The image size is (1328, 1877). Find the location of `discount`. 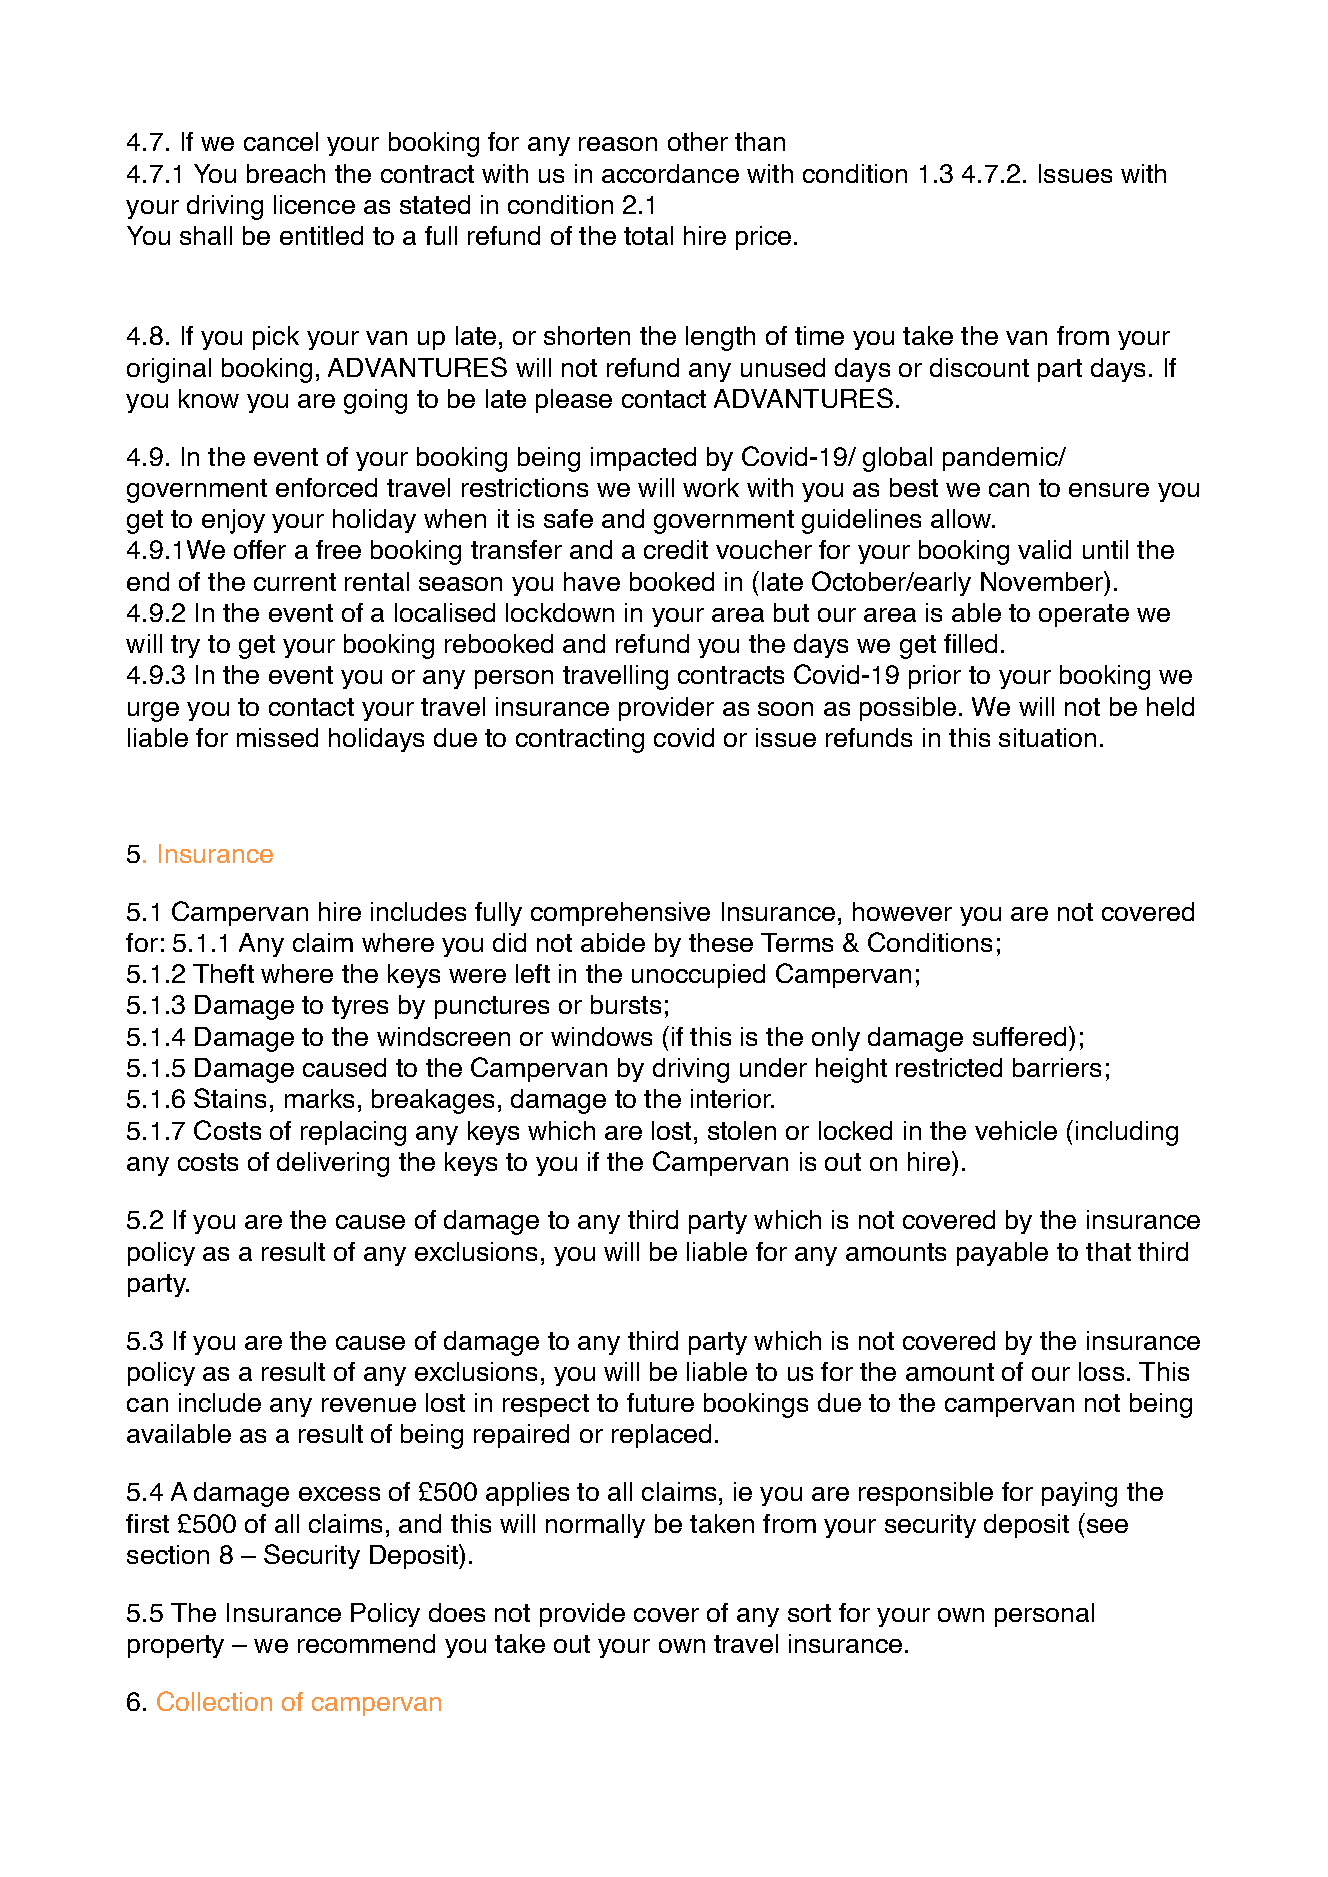

discount is located at coordinates (979, 367).
